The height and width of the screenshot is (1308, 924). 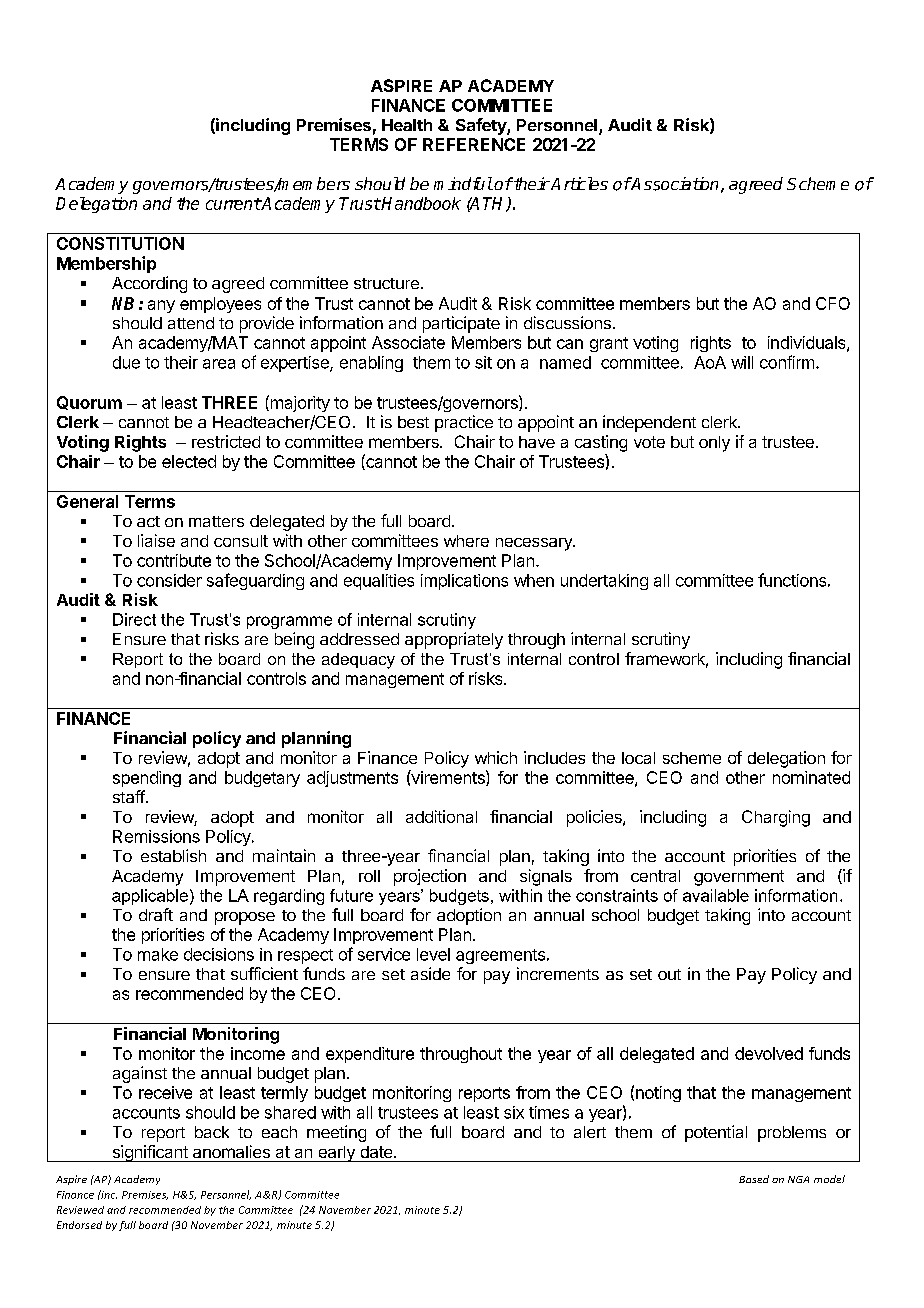 What do you see at coordinates (134, 619) in the screenshot?
I see `Direct` at bounding box center [134, 619].
